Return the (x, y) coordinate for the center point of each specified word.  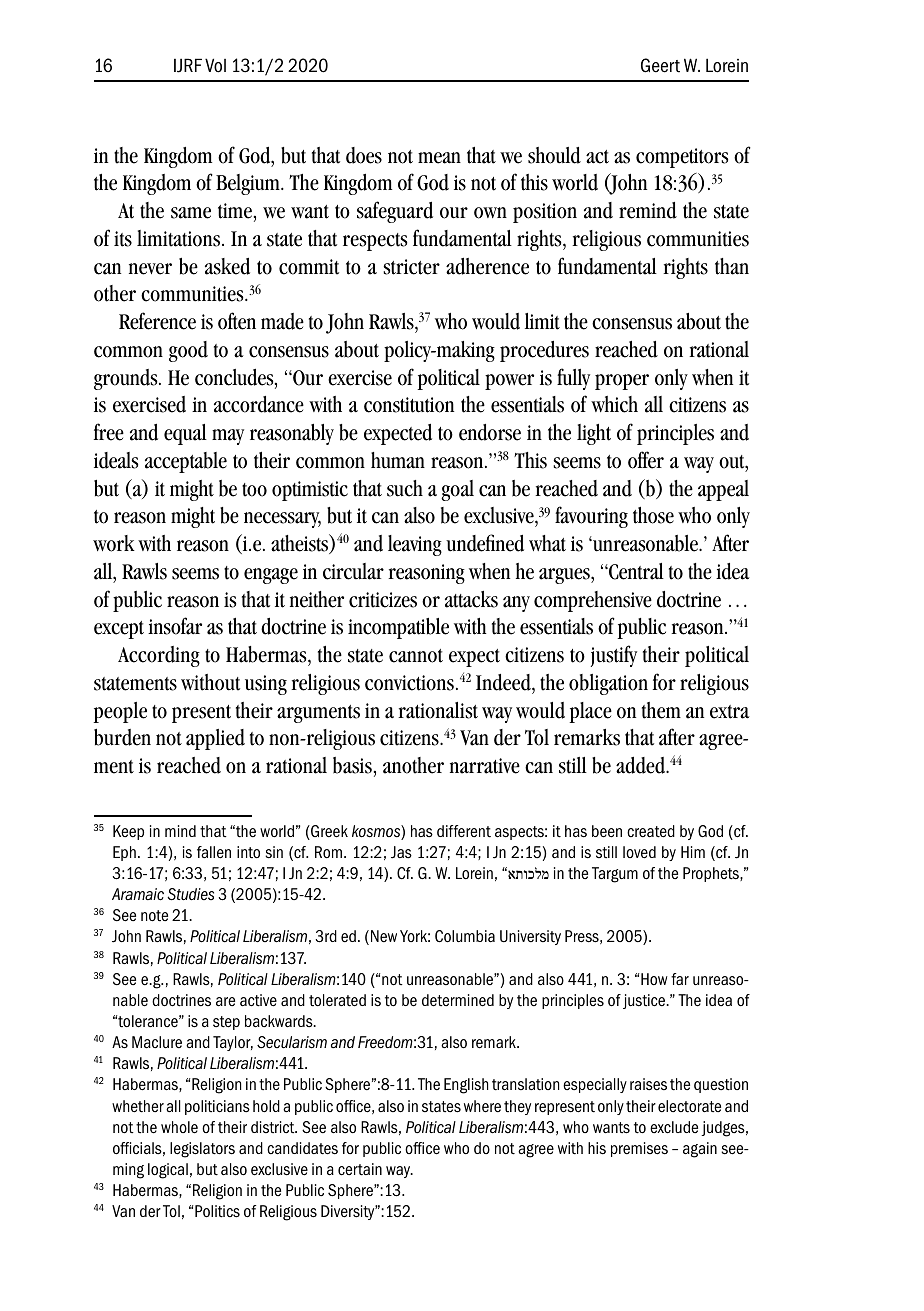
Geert (660, 65)
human (398, 460)
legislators (202, 1150)
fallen (214, 852)
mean (439, 158)
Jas (401, 852)
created (651, 831)
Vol (215, 65)
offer (646, 460)
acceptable (186, 462)
